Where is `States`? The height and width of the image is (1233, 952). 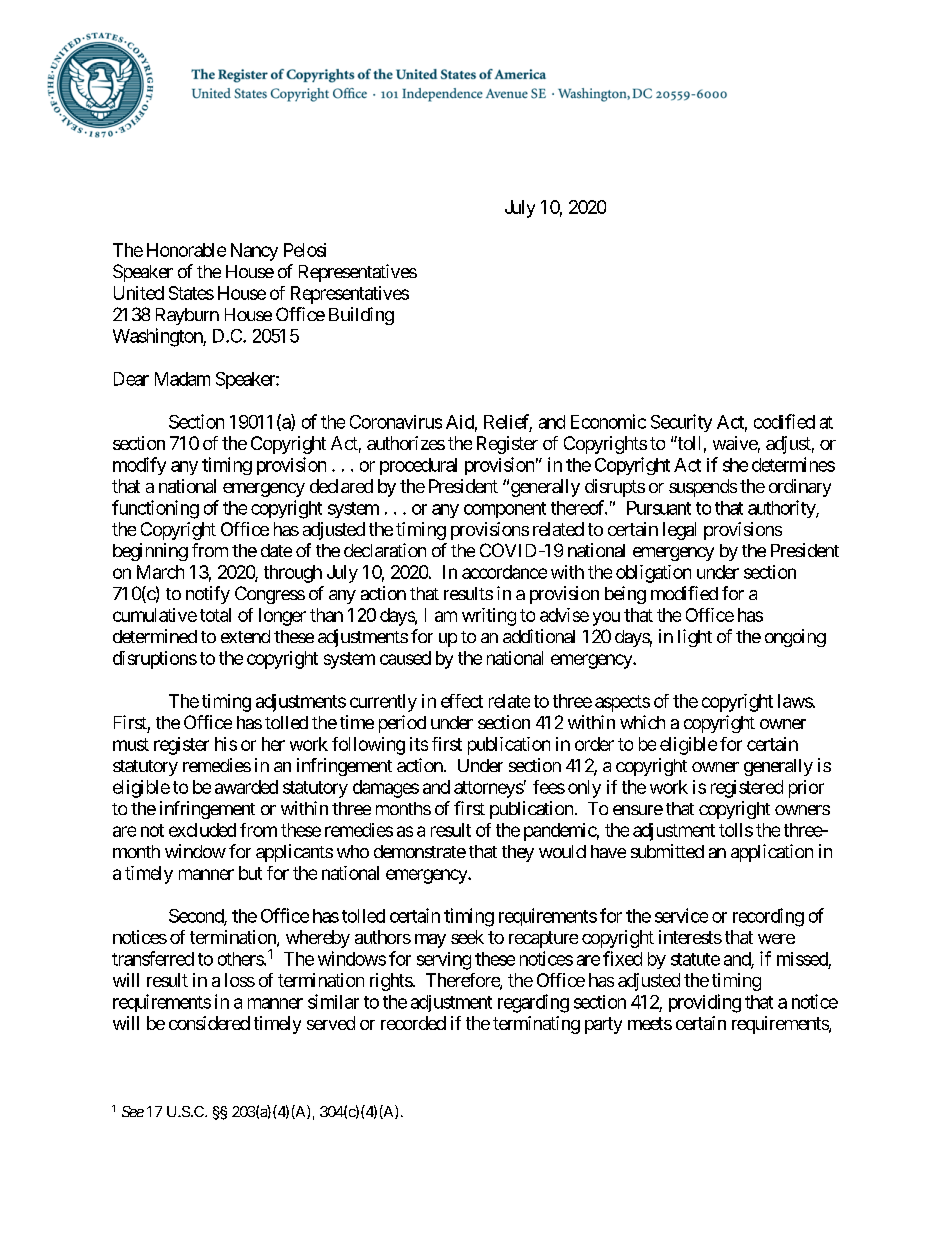 States is located at coordinates (191, 293).
